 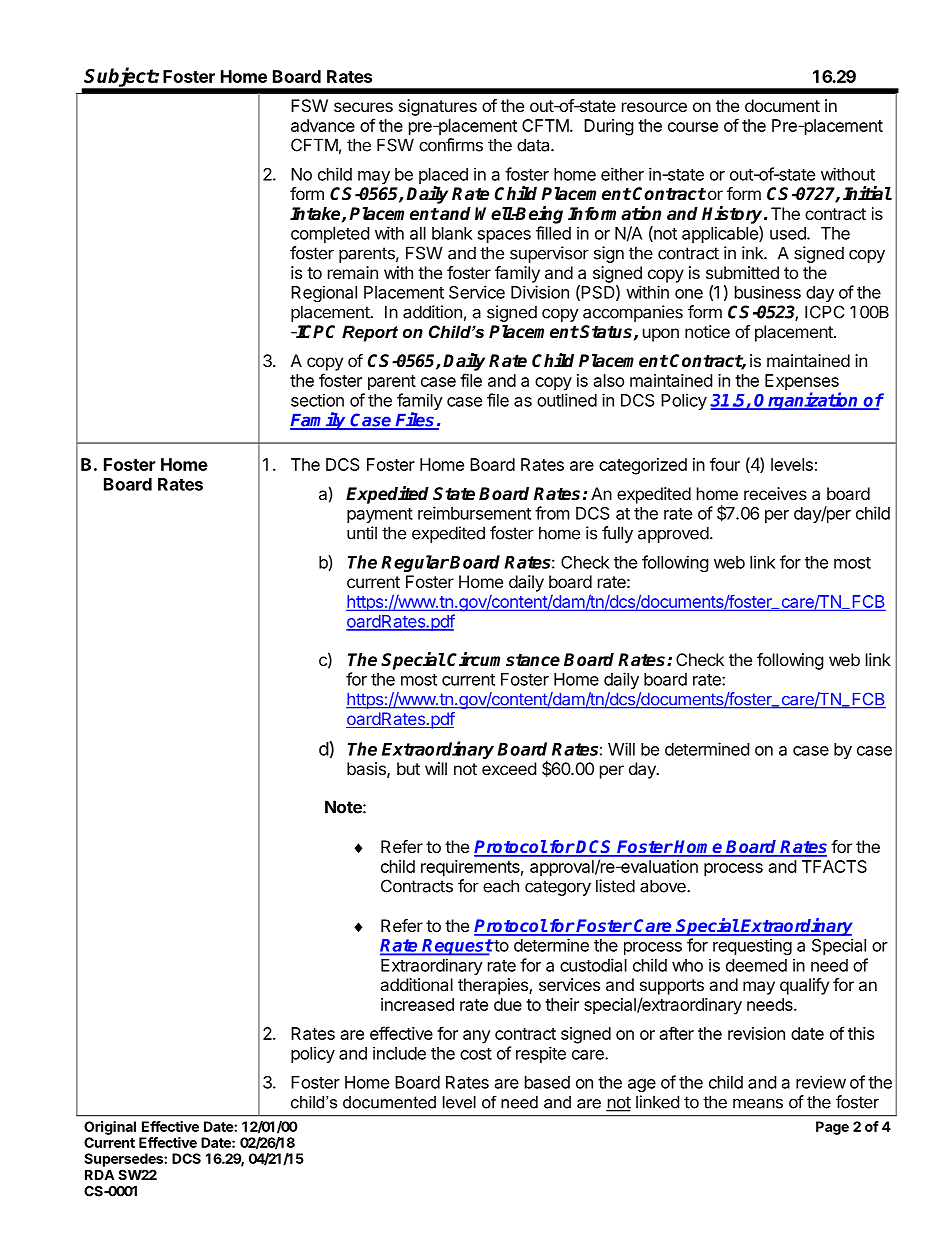 What do you see at coordinates (673, 534) in the screenshot?
I see `approved` at bounding box center [673, 534].
